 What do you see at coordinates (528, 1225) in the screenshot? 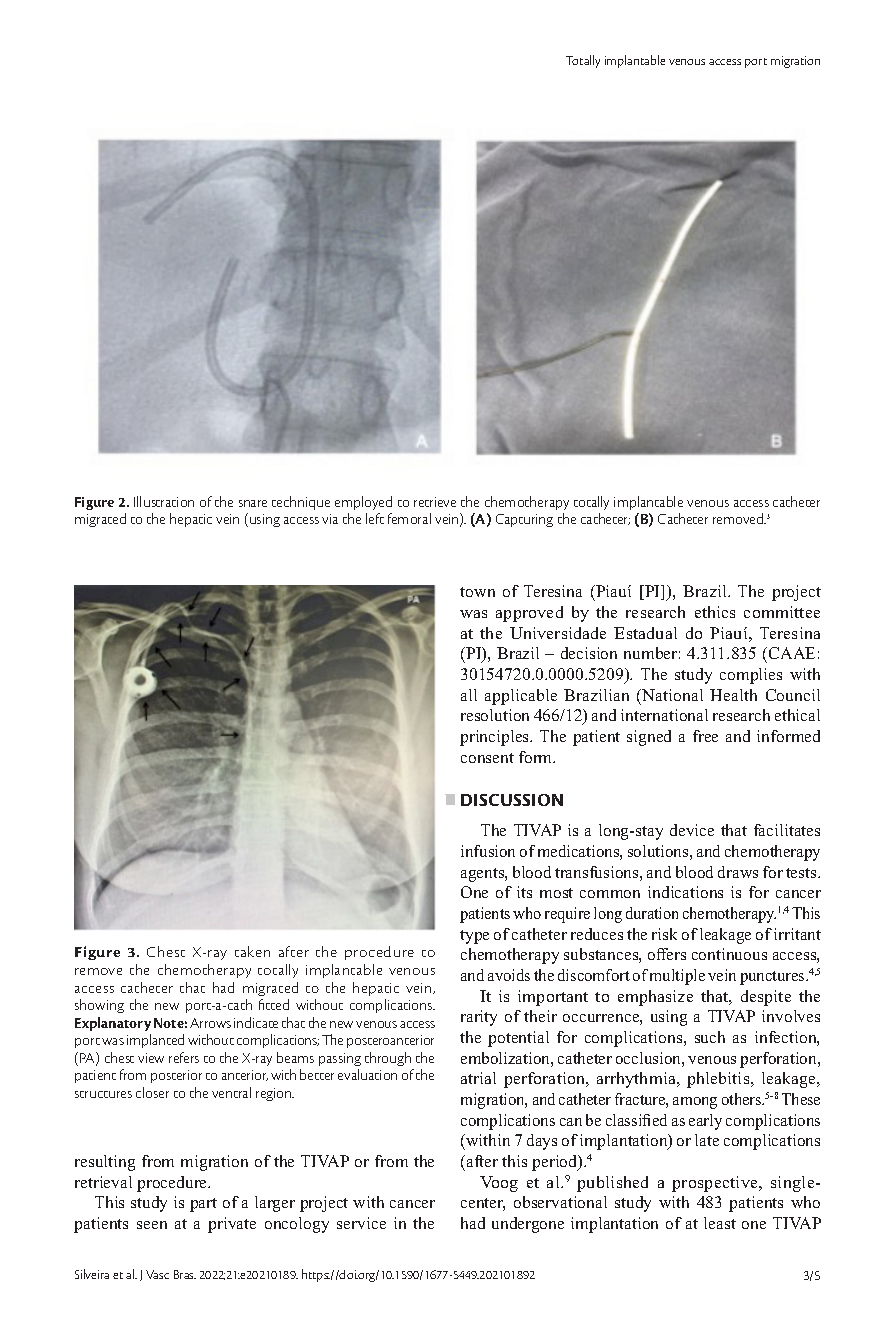
I see `undergone` at bounding box center [528, 1225].
